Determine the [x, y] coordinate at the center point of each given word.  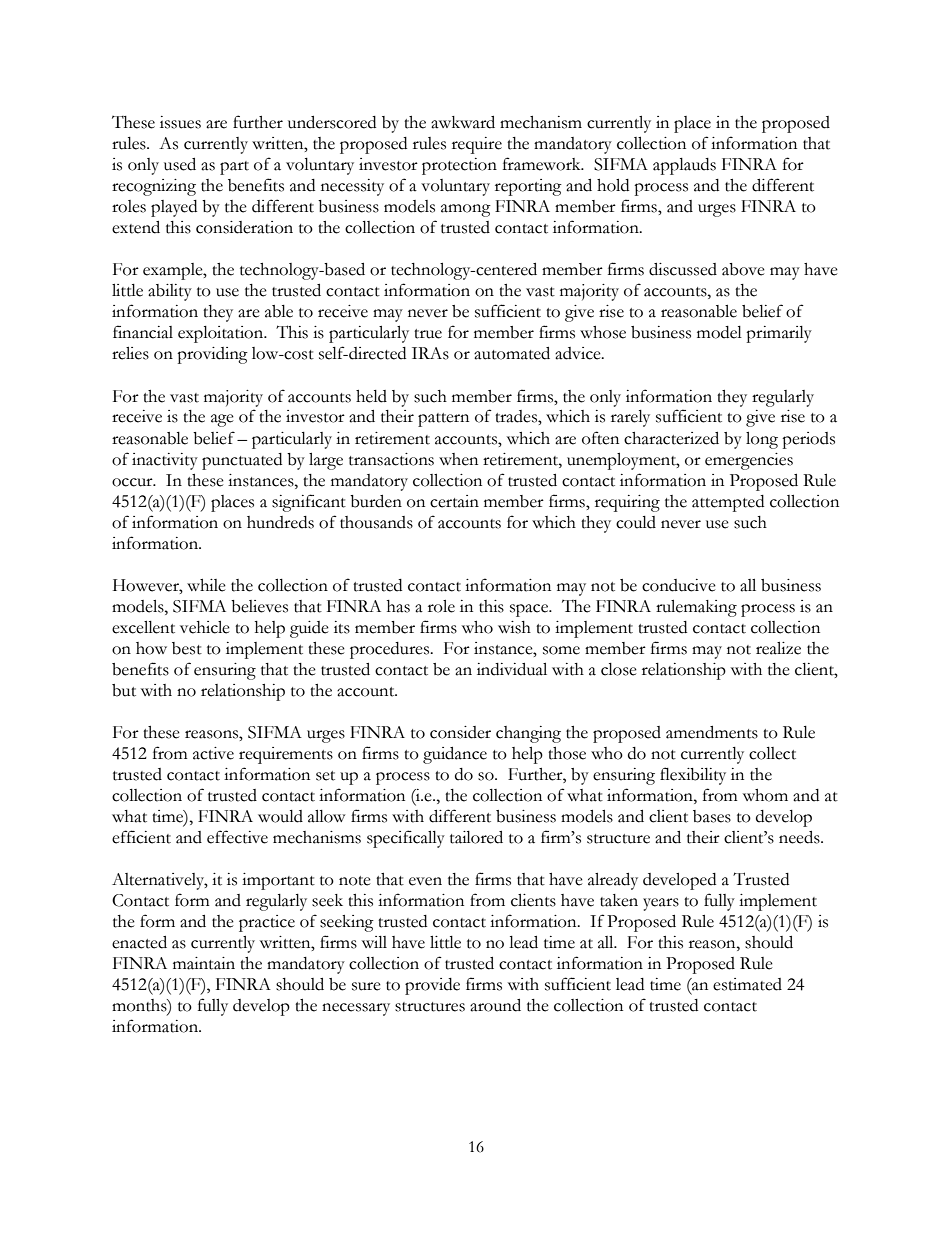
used [180, 164]
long [762, 440]
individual [512, 669]
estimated [747, 984]
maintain [204, 963]
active [213, 753]
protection [459, 166]
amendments [712, 732]
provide [432, 986]
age [222, 420]
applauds [684, 166]
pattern [443, 420]
